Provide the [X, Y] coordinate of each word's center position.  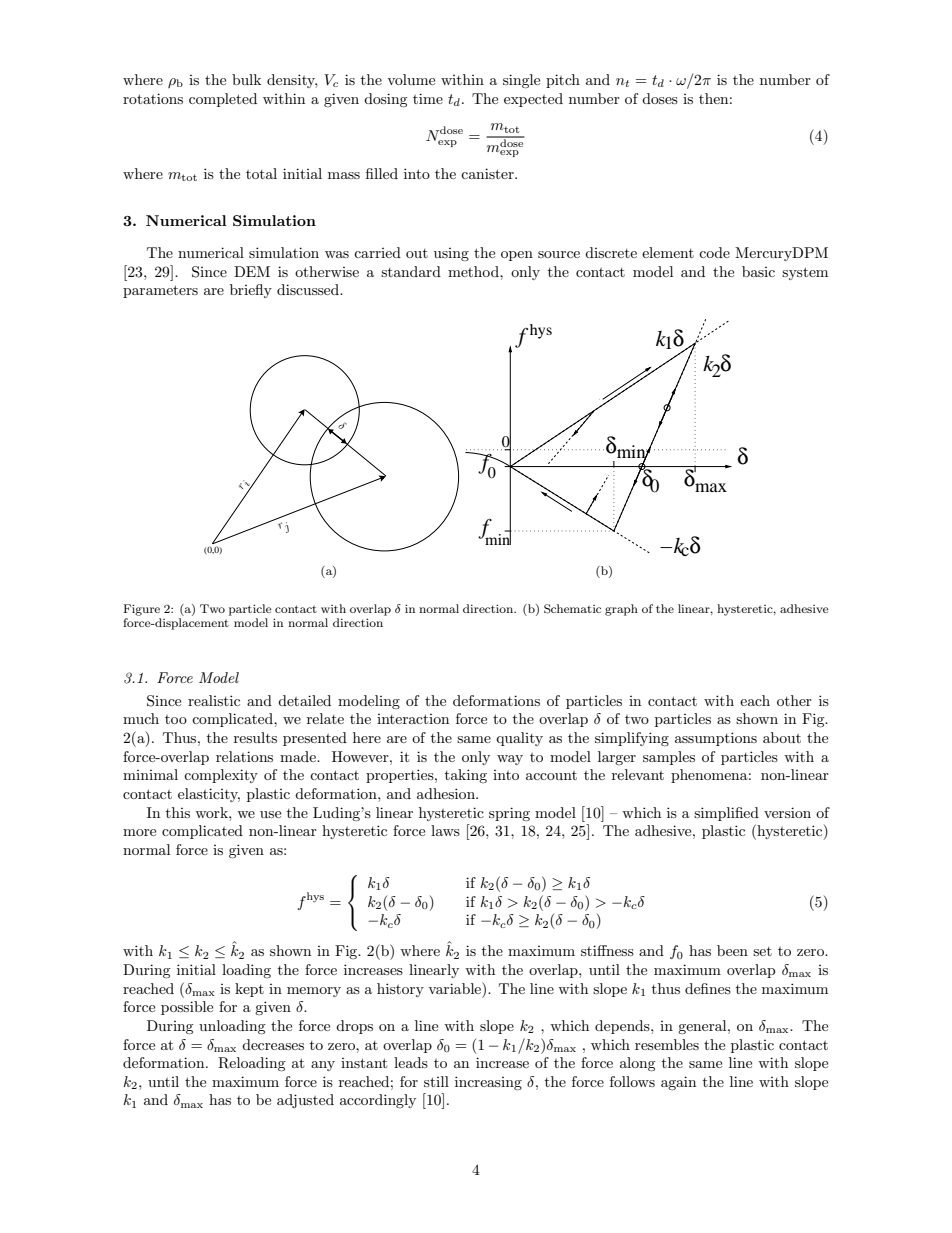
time [428, 98]
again [678, 1083]
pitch [563, 81]
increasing [488, 1083]
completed [223, 100]
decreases [273, 1044]
